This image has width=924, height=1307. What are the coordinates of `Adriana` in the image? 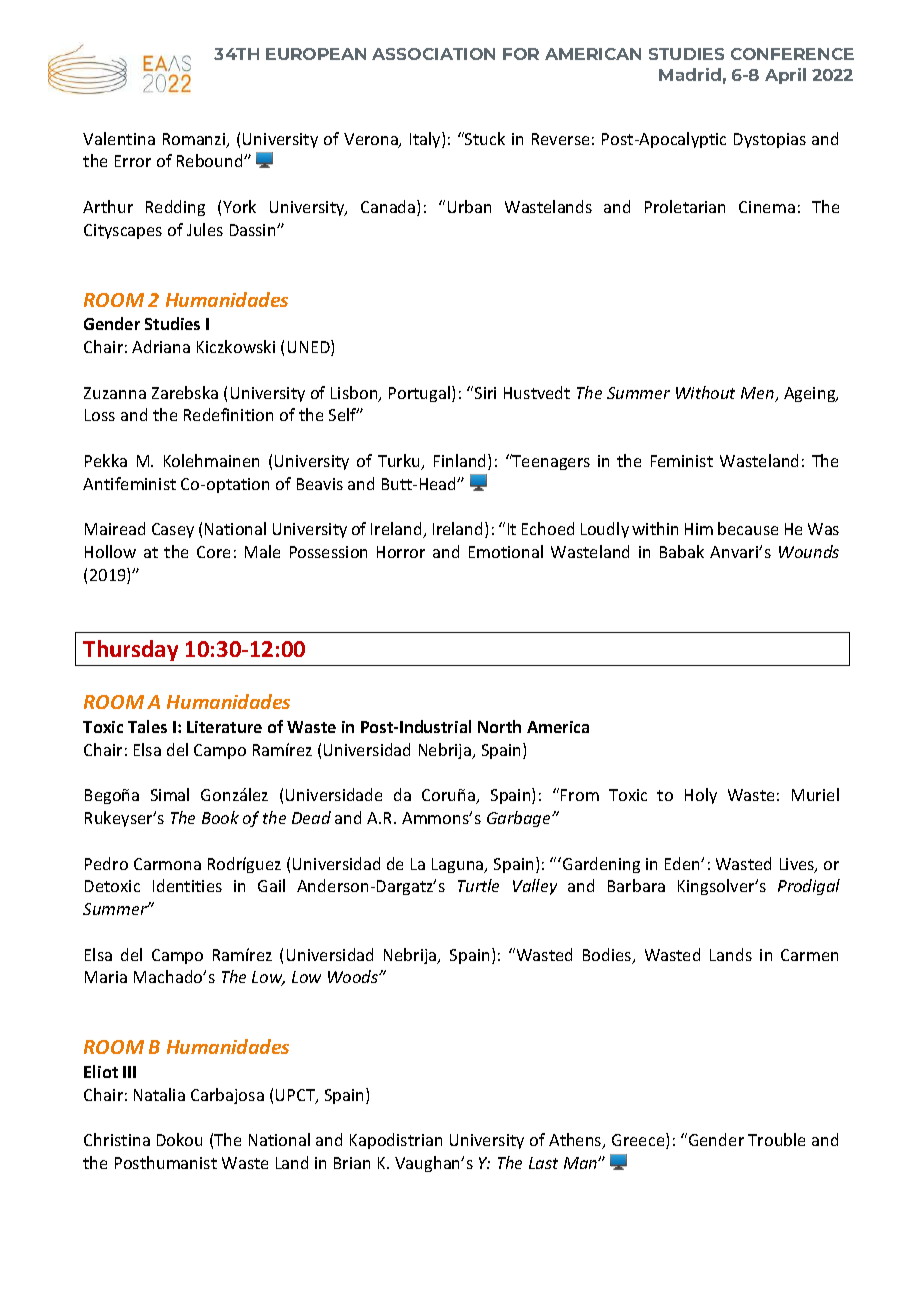 It's located at (161, 346).
